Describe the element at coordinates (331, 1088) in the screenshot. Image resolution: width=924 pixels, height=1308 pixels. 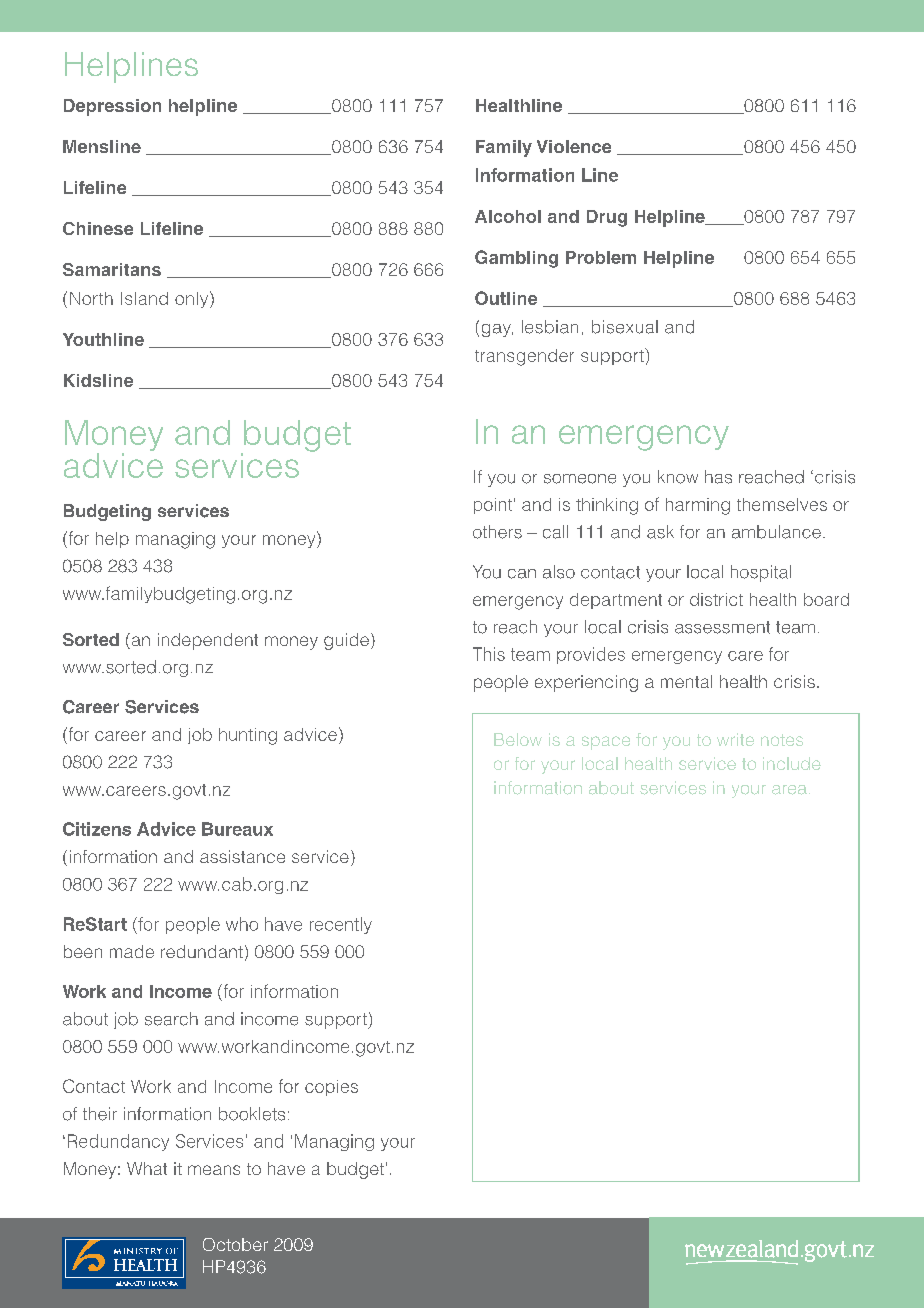
I see `copies` at that location.
